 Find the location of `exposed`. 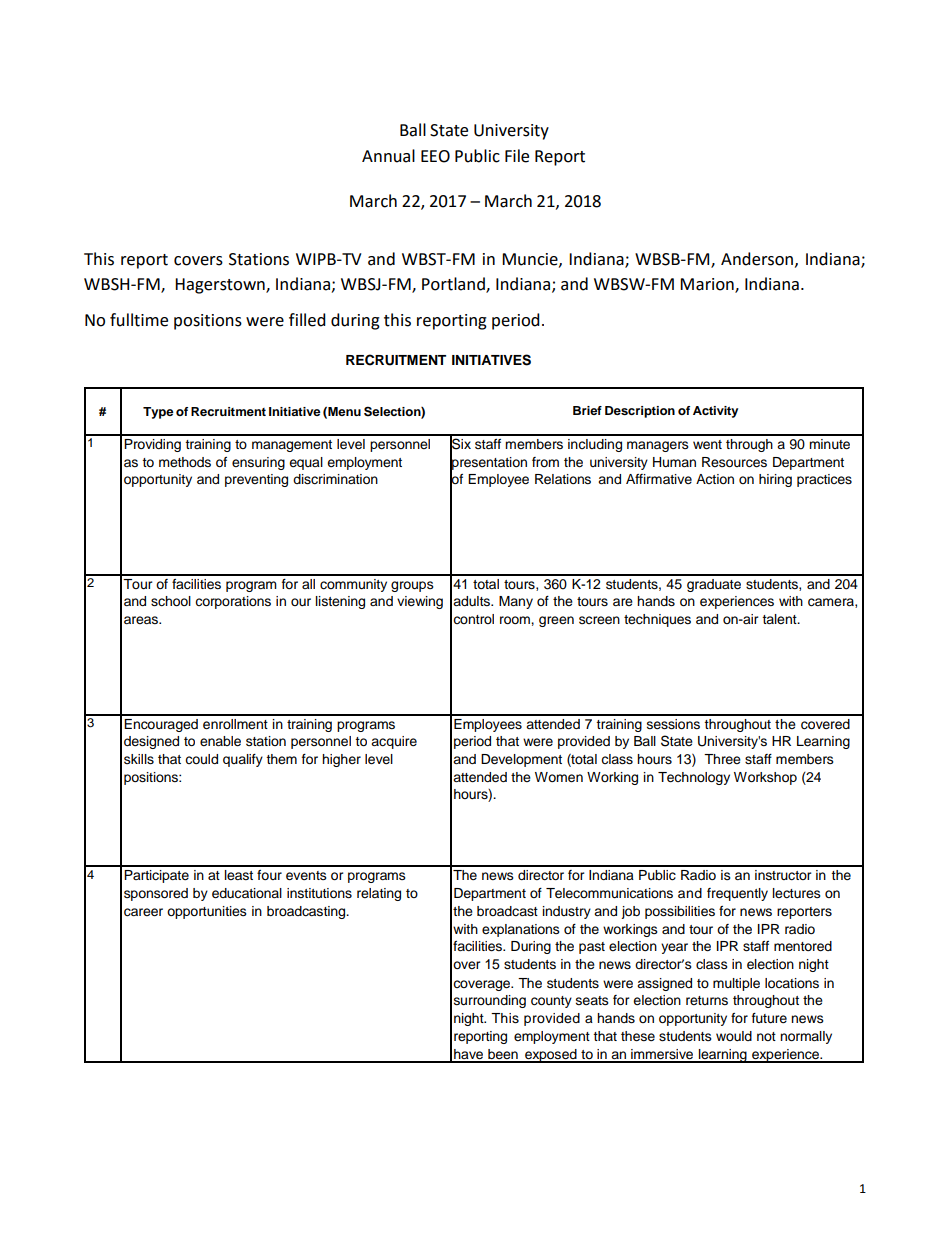

exposed is located at coordinates (551, 1056).
